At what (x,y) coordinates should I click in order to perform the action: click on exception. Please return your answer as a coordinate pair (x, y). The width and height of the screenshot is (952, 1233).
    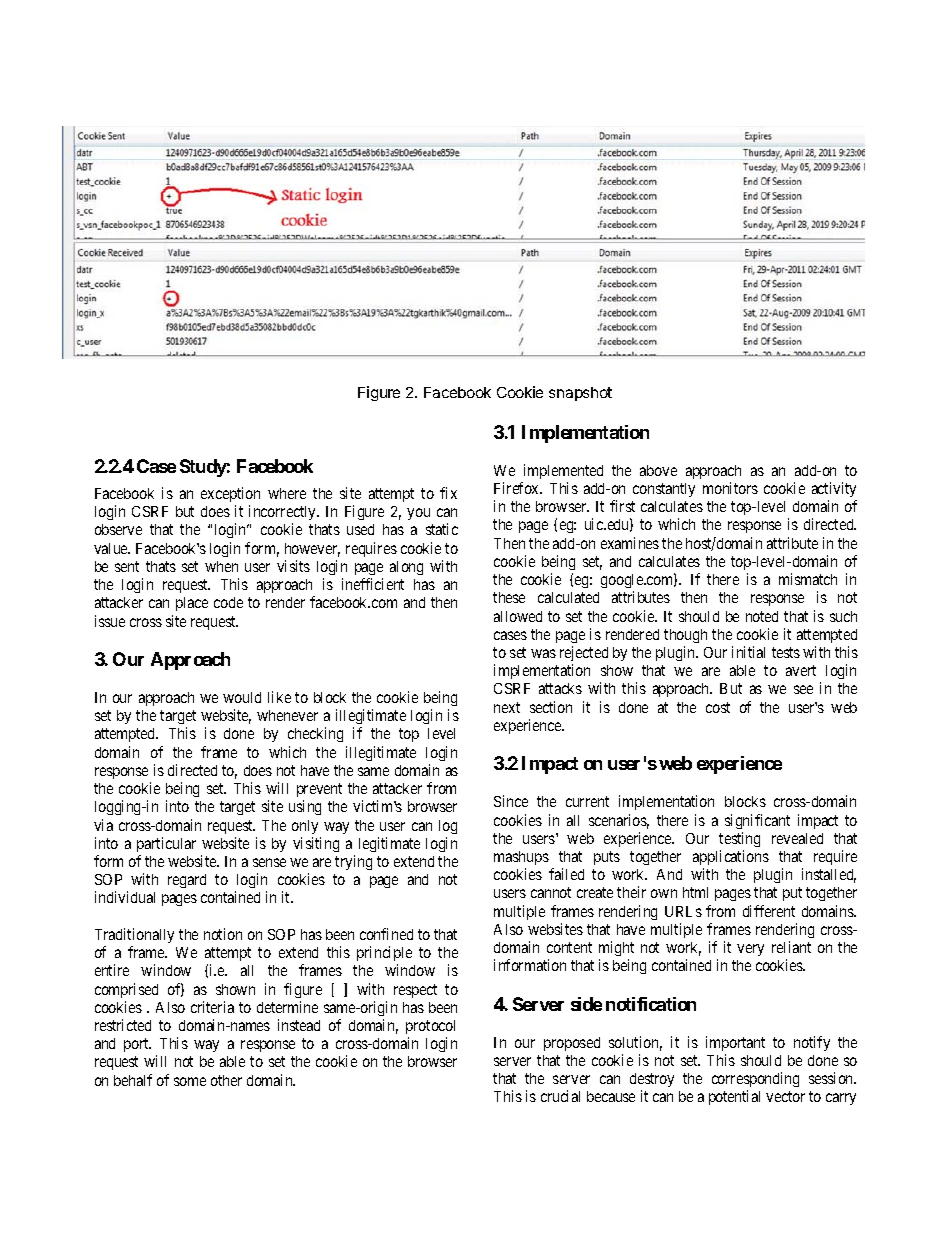
    Looking at the image, I should click on (230, 494).
